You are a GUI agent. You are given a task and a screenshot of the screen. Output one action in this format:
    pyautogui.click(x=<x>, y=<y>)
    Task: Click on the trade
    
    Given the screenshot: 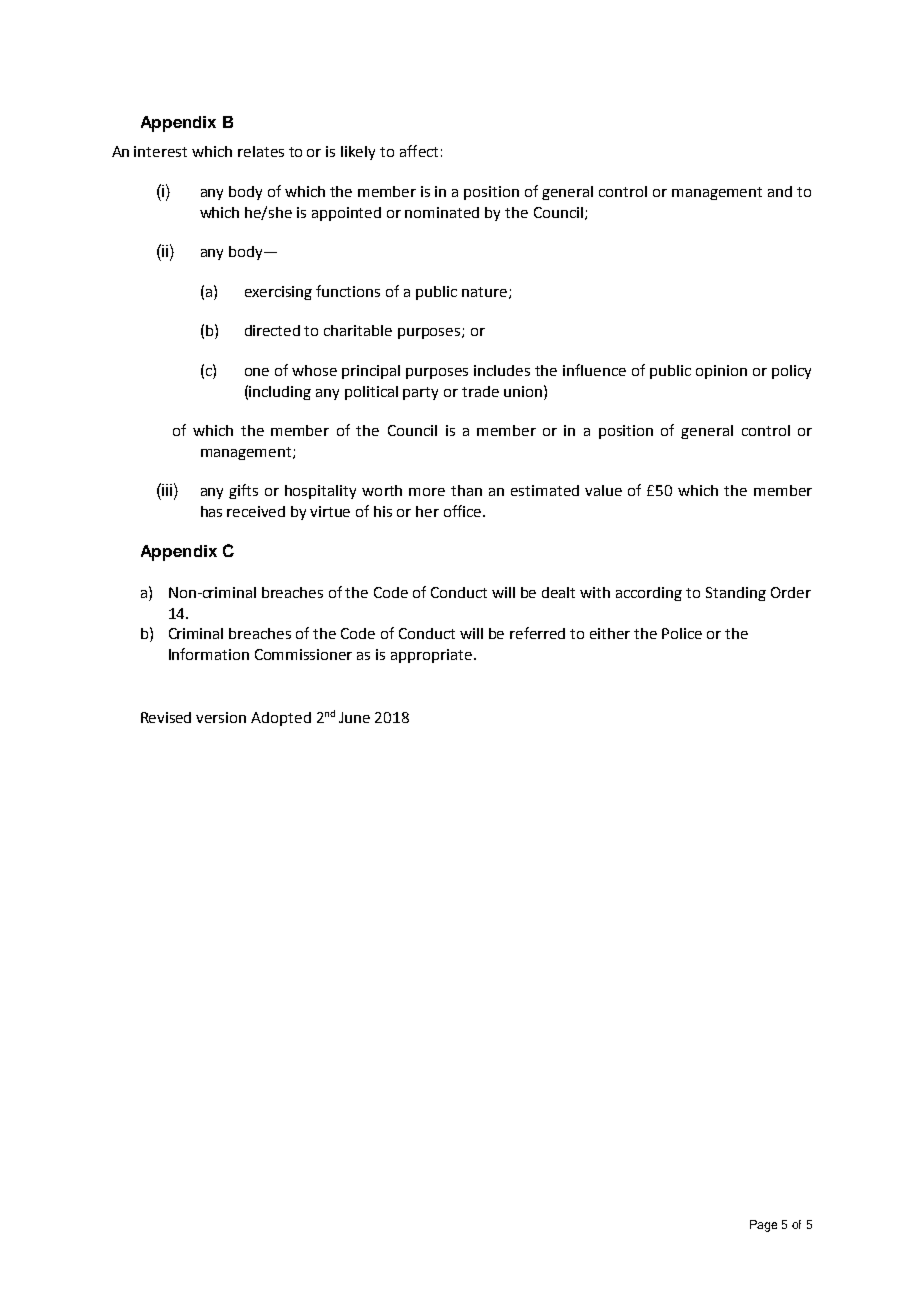 What is the action you would take?
    pyautogui.click(x=480, y=391)
